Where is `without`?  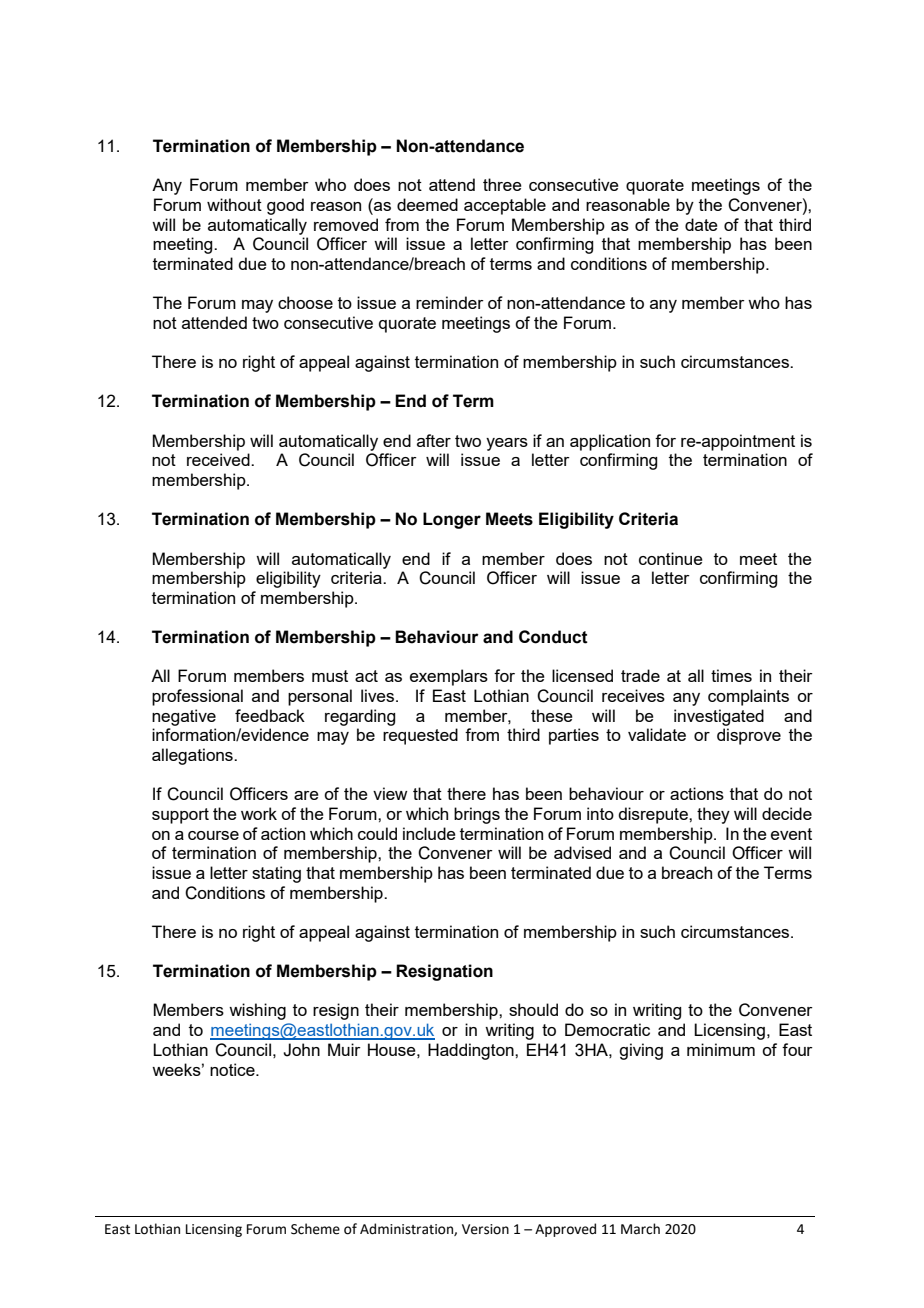 without is located at coordinates (234, 204).
